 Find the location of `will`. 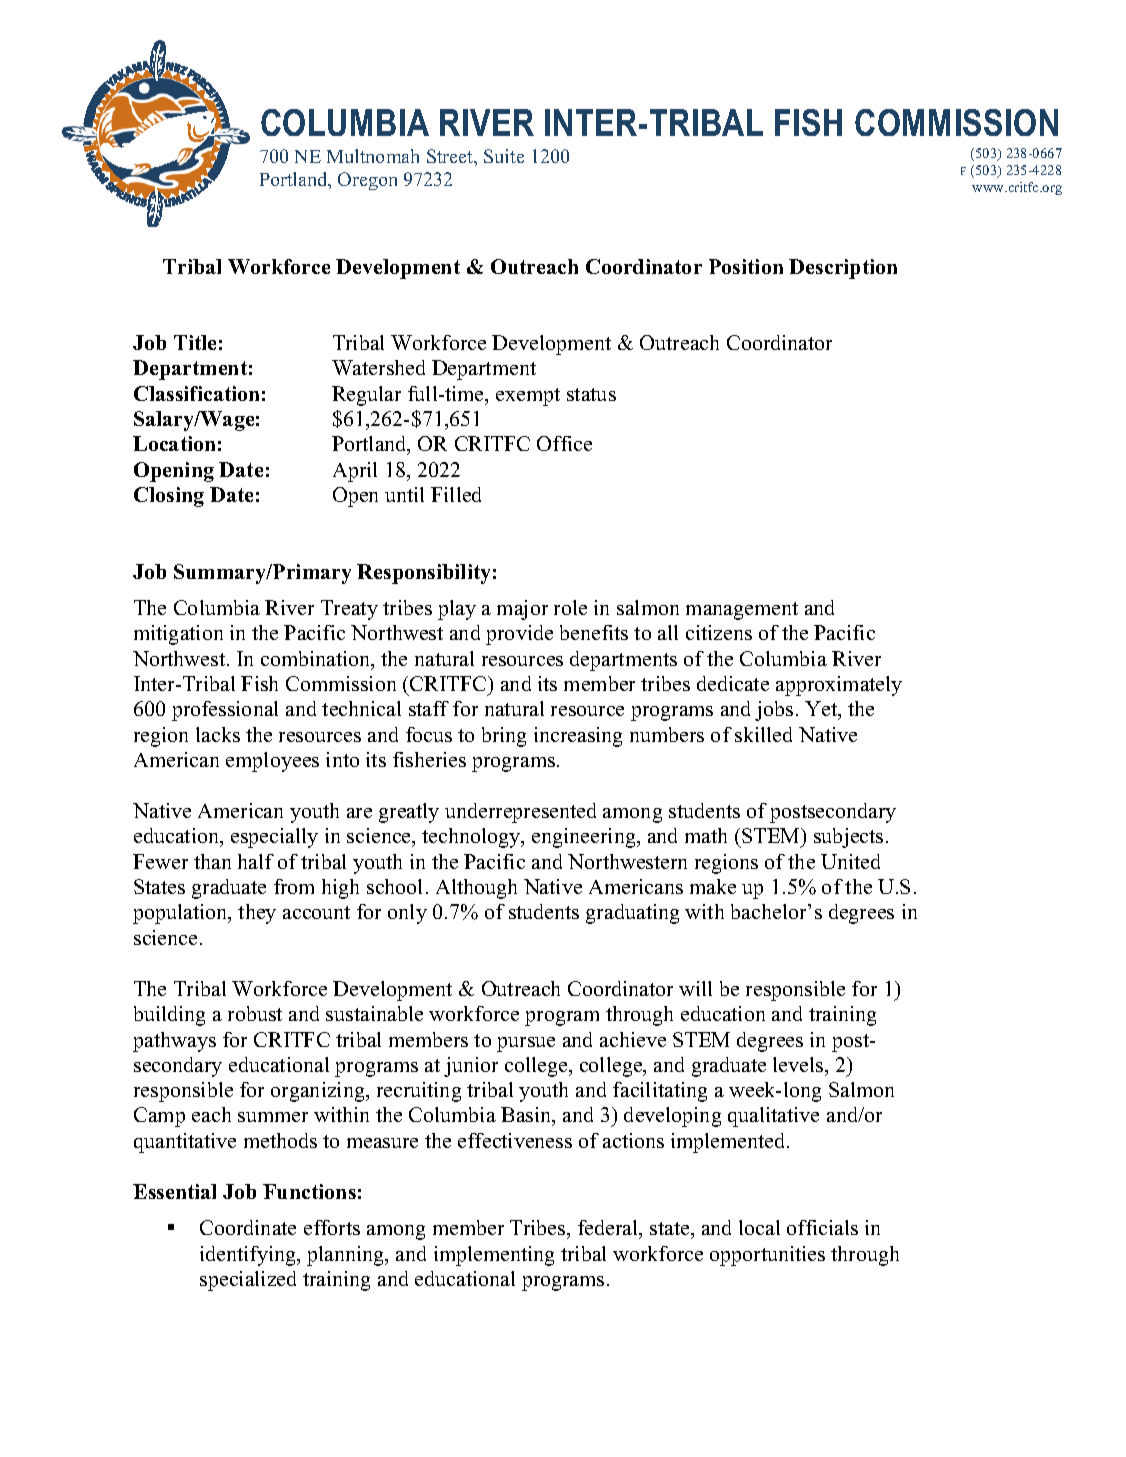

will is located at coordinates (695, 988).
